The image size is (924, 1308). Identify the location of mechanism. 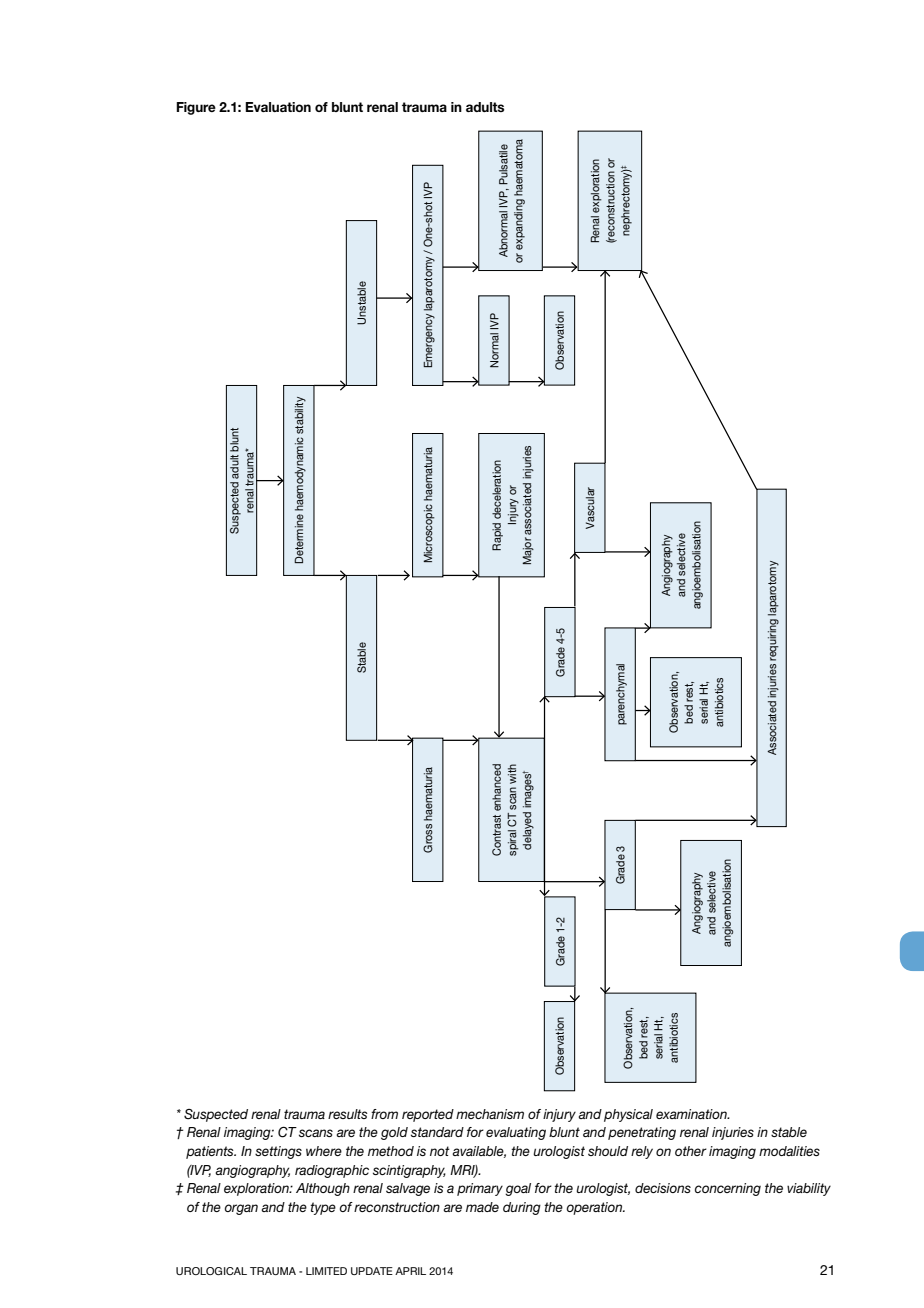
(490, 1114).
